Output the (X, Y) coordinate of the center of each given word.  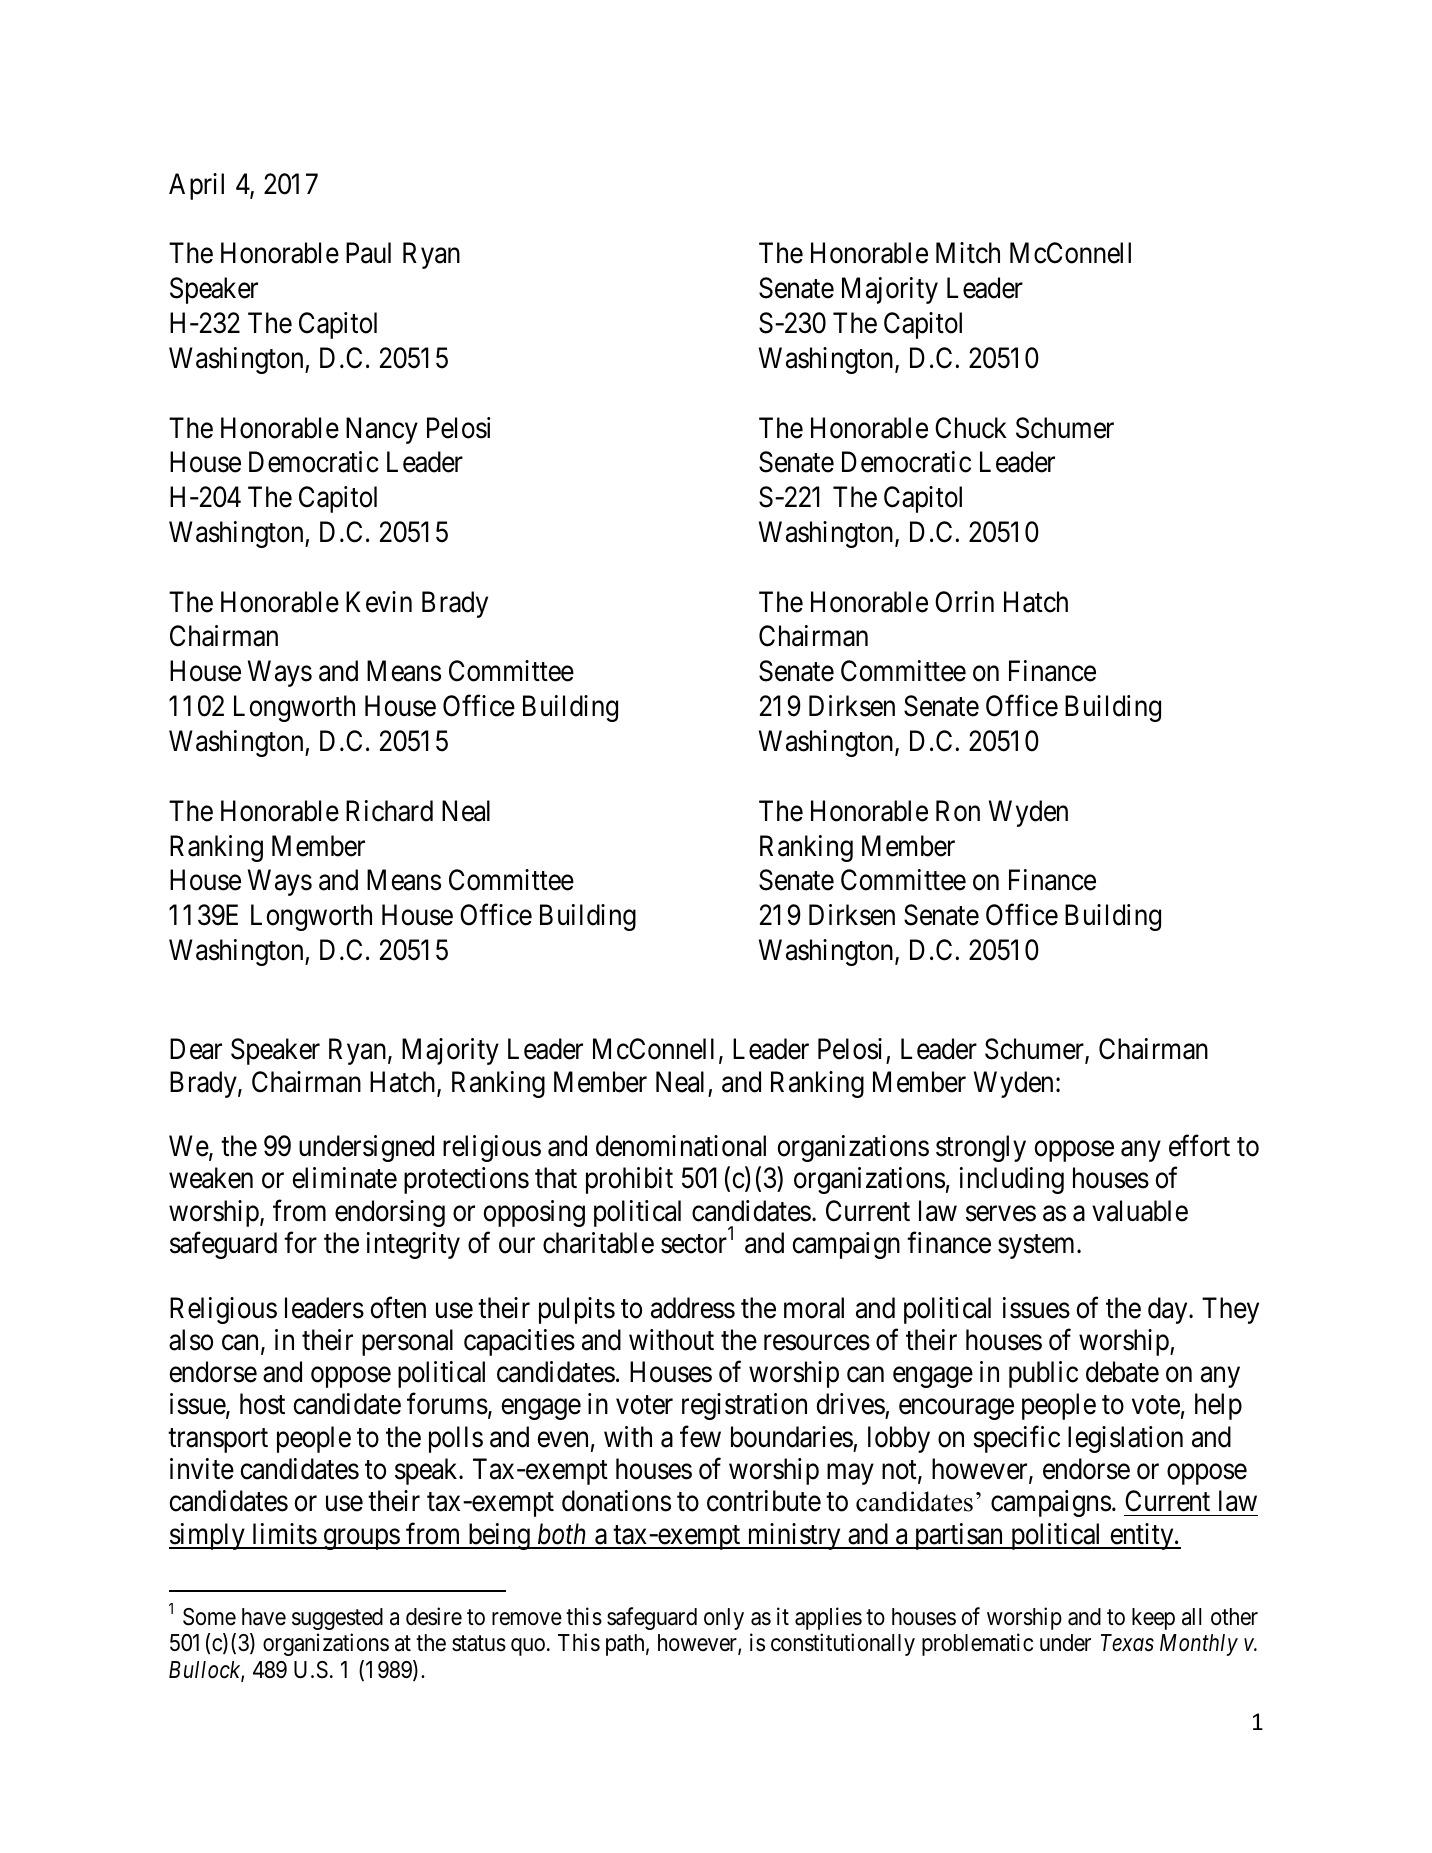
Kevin (379, 602)
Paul (368, 253)
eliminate (344, 1178)
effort (1199, 1146)
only (724, 1619)
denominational (681, 1146)
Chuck (971, 428)
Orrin (964, 602)
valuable (1140, 1211)
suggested (337, 1619)
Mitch (968, 253)
